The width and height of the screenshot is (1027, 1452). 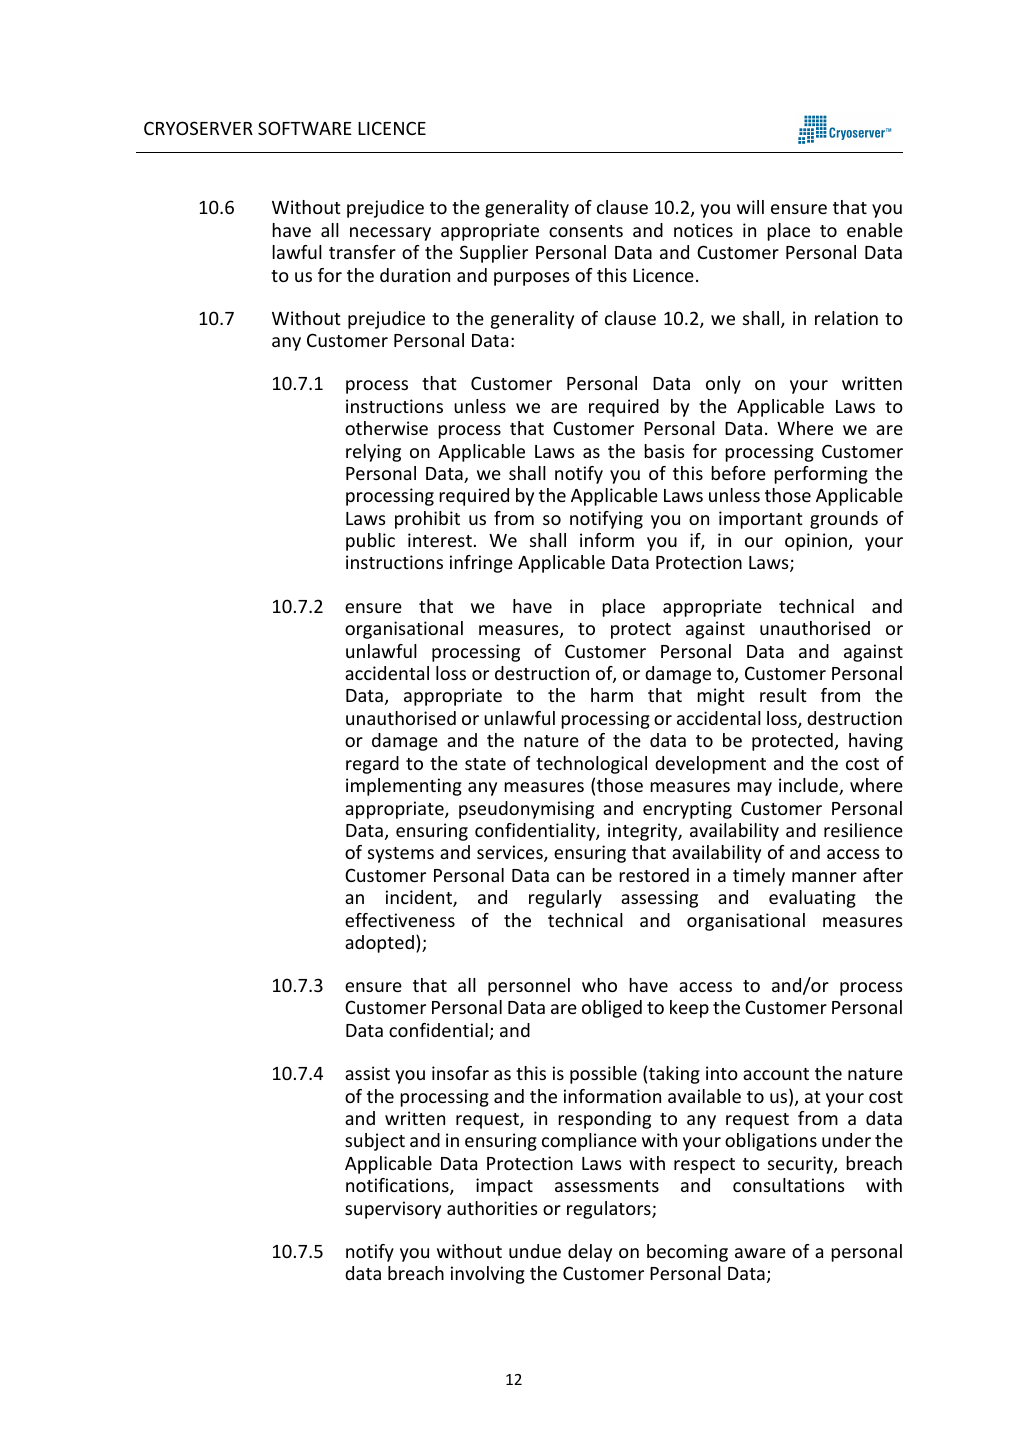 What do you see at coordinates (393, 1210) in the screenshot?
I see `supervisory` at bounding box center [393, 1210].
